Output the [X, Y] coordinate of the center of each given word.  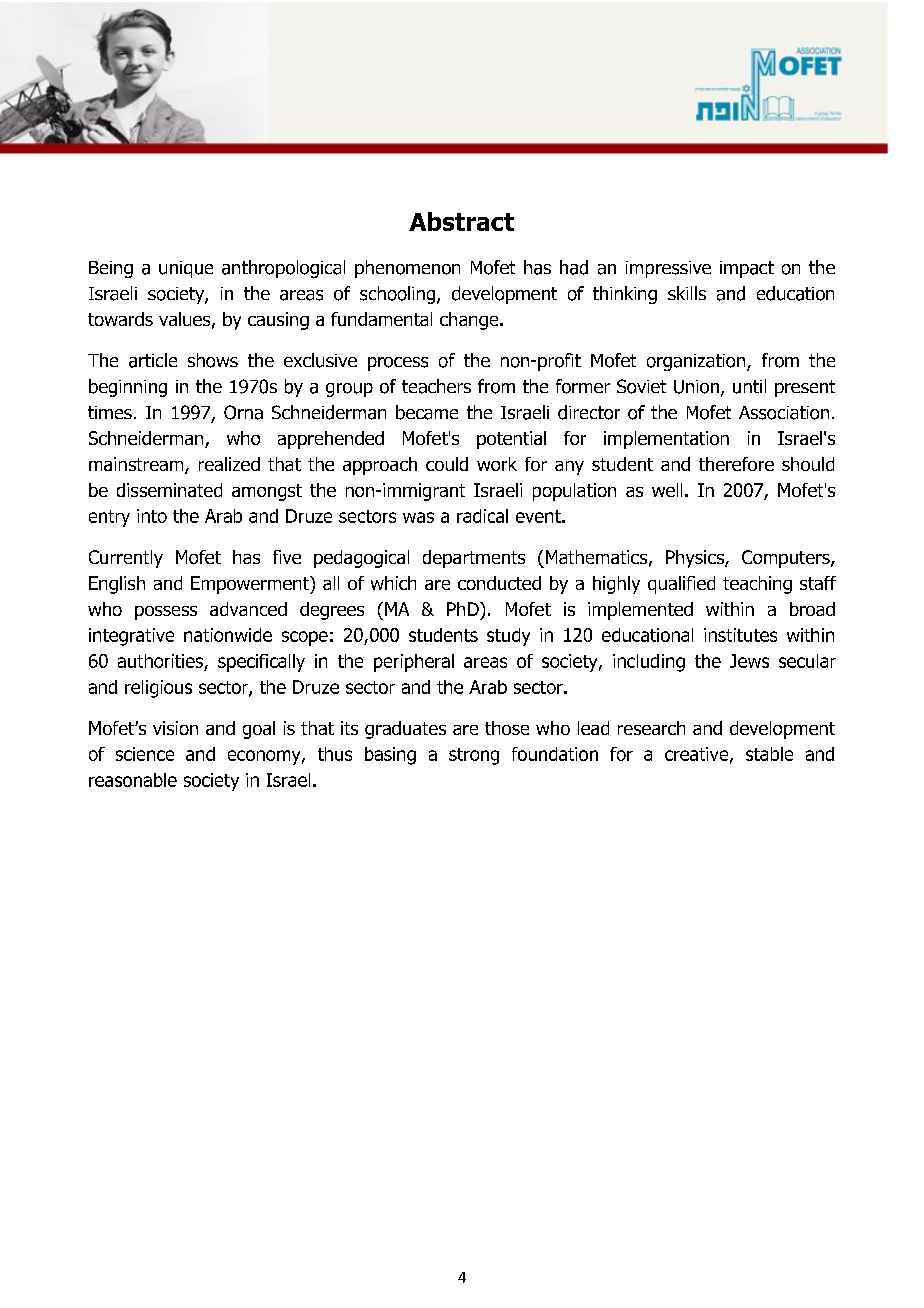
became [427, 412]
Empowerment [251, 585]
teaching [757, 585]
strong [474, 756]
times [110, 412]
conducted [499, 583]
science [145, 754]
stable [769, 754]
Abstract [461, 221]
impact [747, 269]
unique [186, 269]
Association [784, 413]
